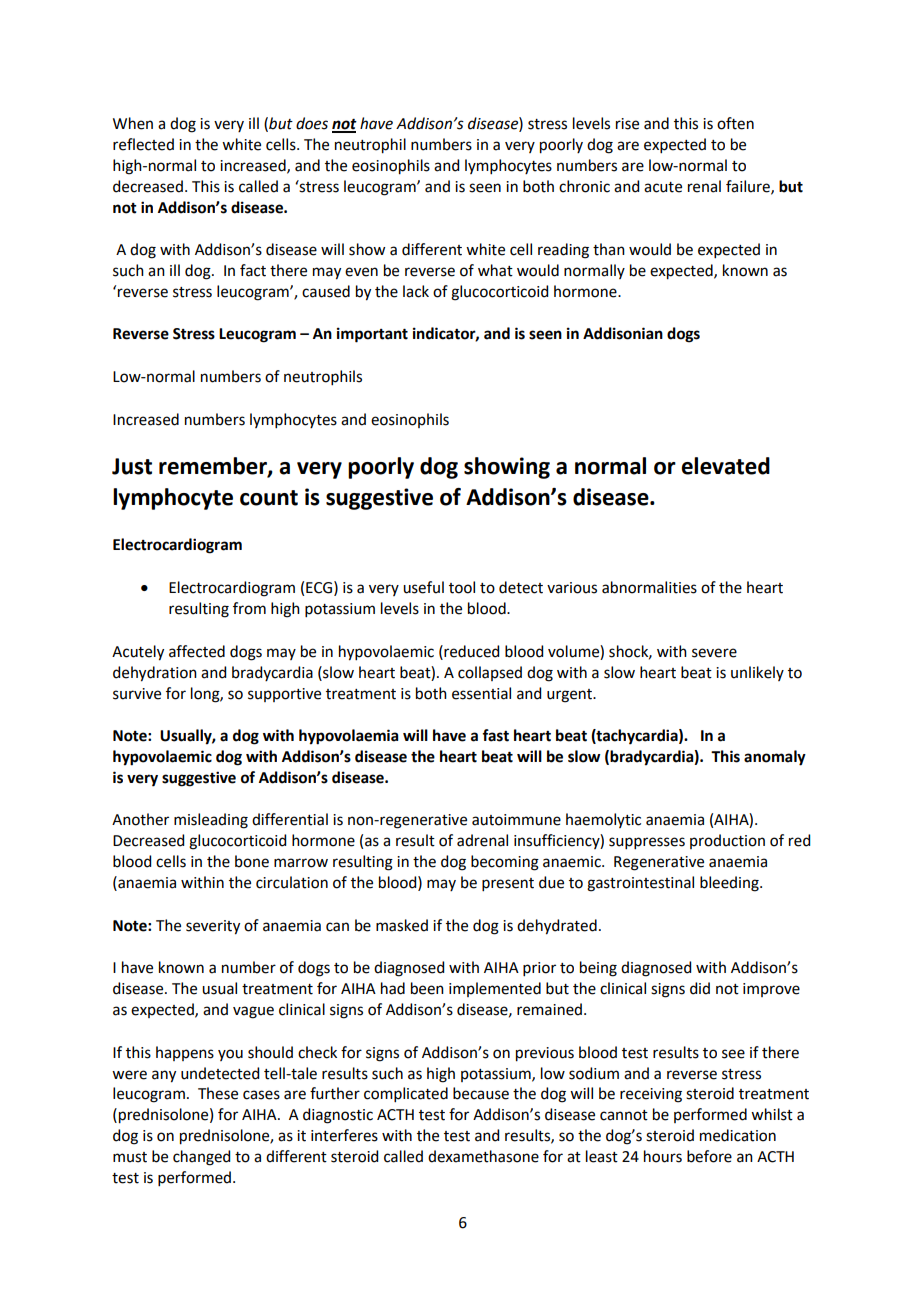 Image resolution: width=924 pixels, height=1308 pixels. What do you see at coordinates (584, 186) in the screenshot?
I see `chronic` at bounding box center [584, 186].
